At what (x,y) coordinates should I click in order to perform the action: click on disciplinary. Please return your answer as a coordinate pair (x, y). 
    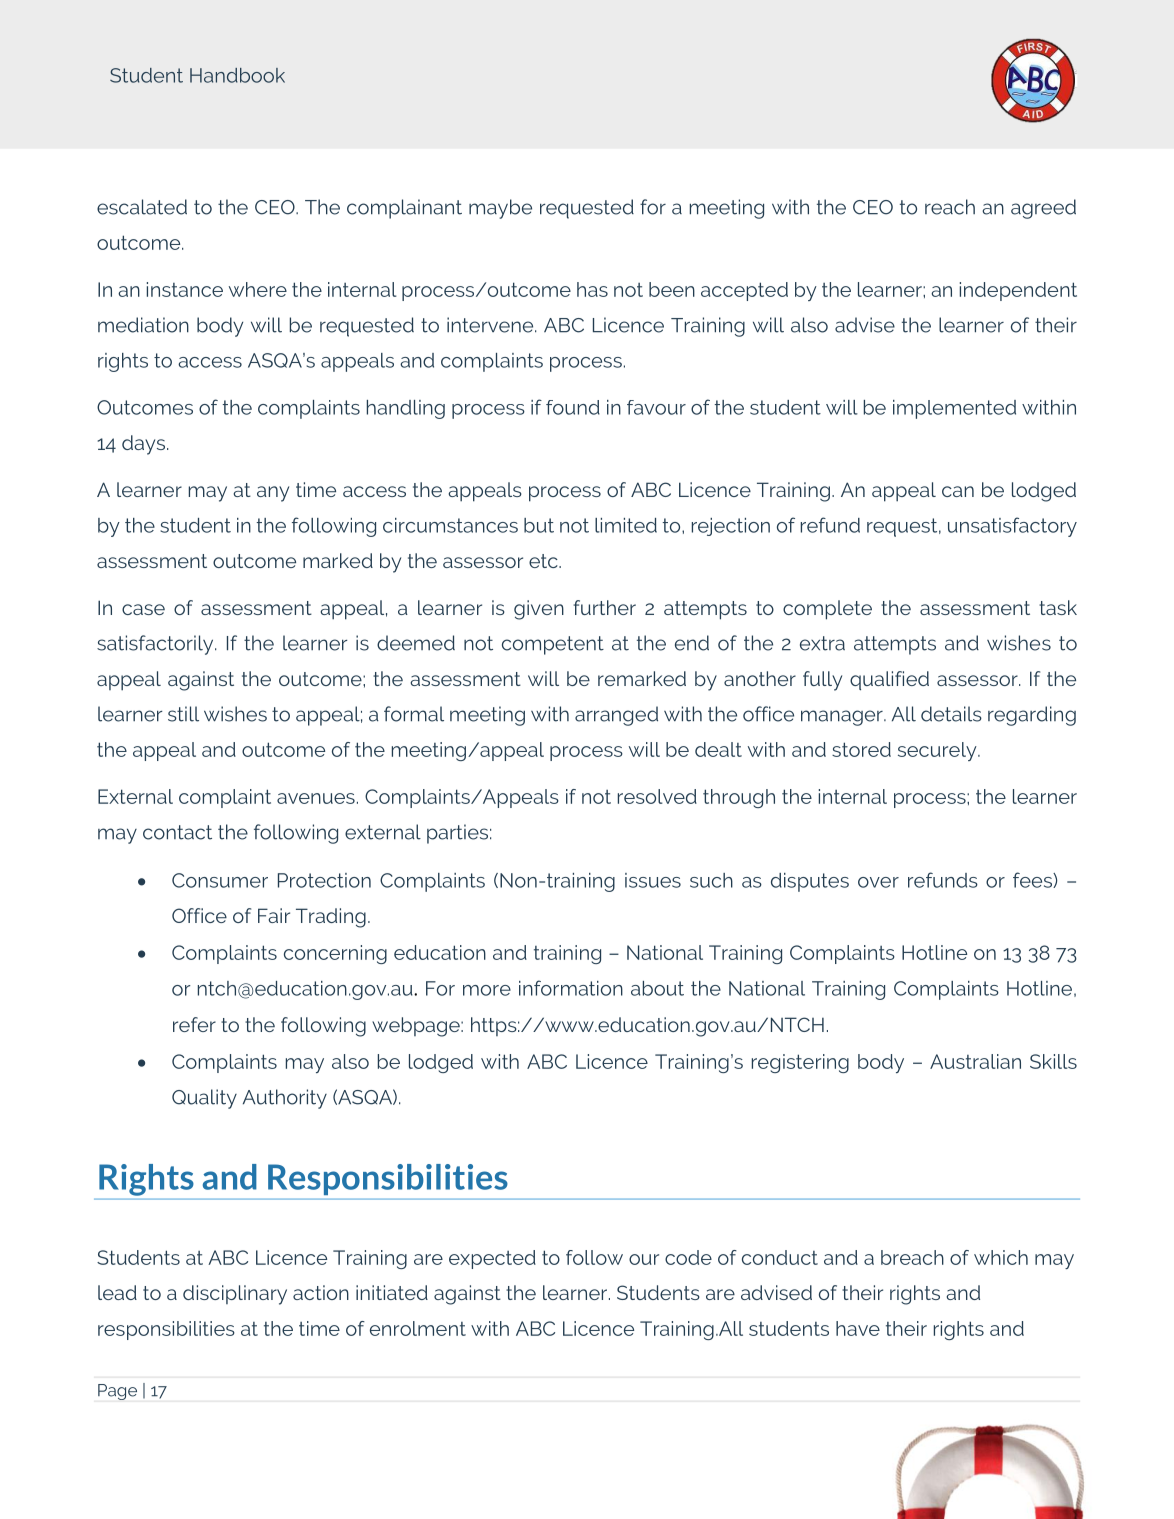
    Looking at the image, I should click on (235, 1295).
